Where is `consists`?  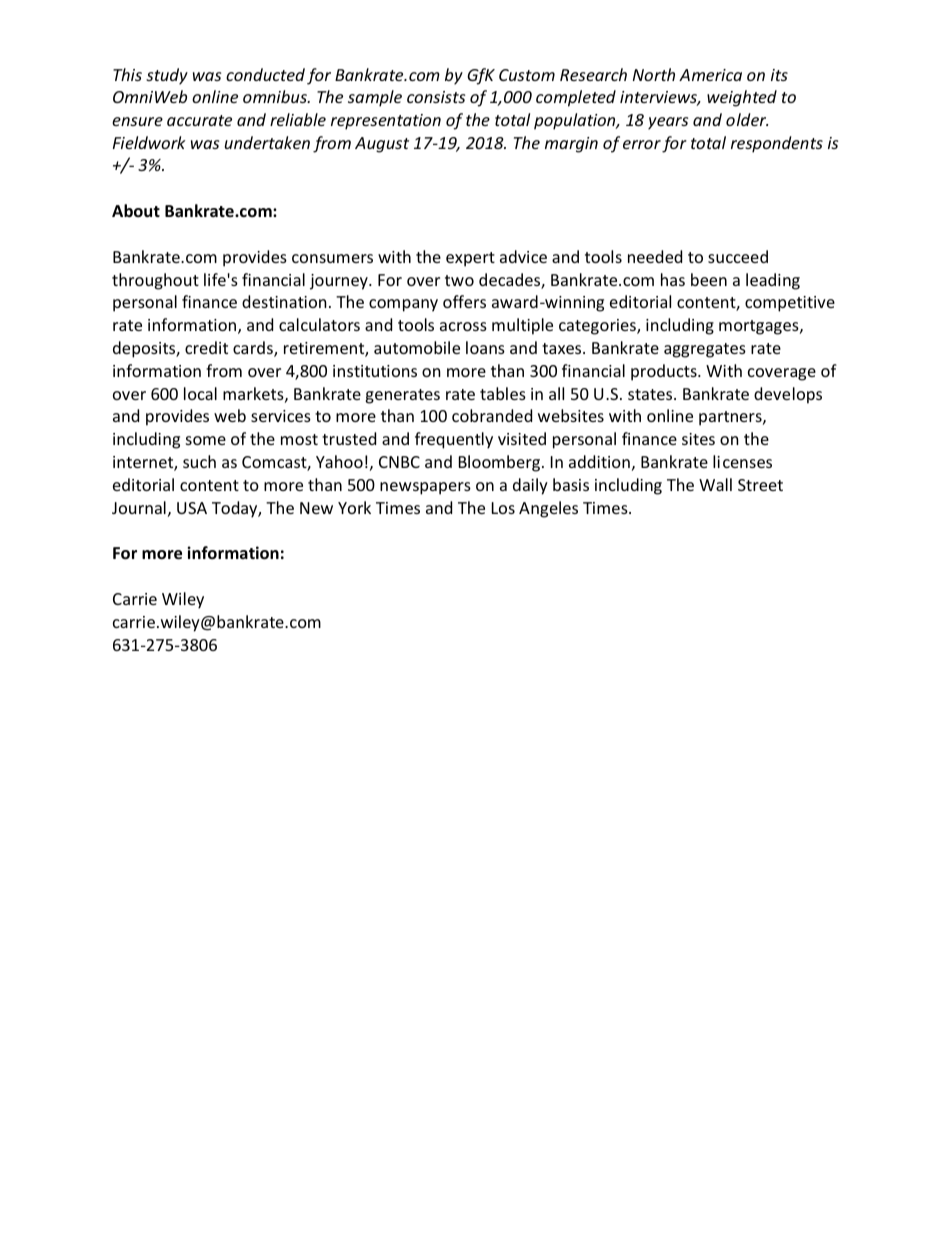
consists is located at coordinates (436, 97).
